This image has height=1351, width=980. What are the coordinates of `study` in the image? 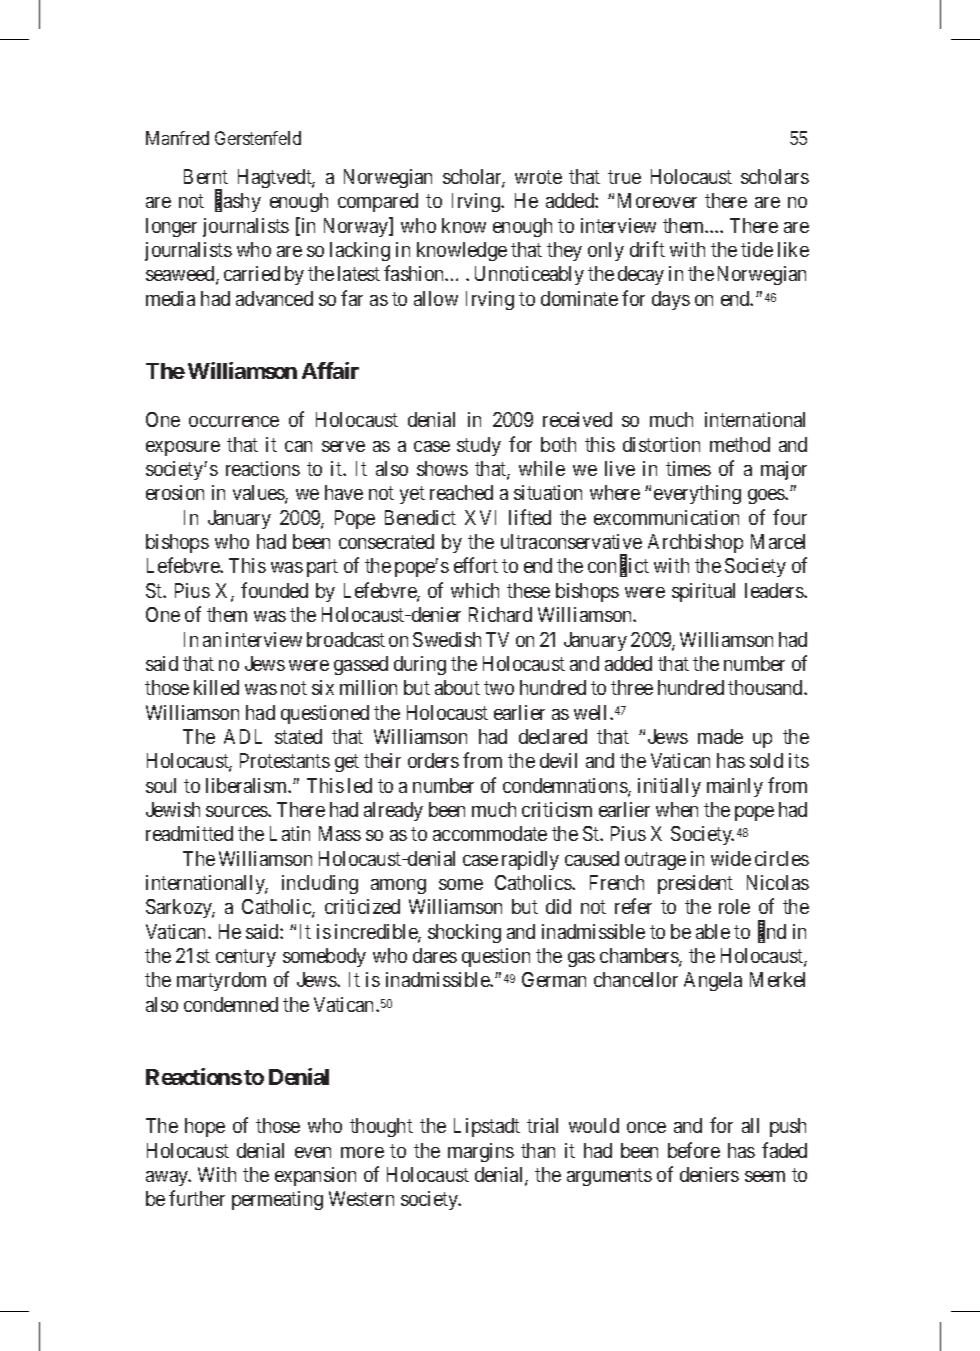 It's located at (479, 446).
